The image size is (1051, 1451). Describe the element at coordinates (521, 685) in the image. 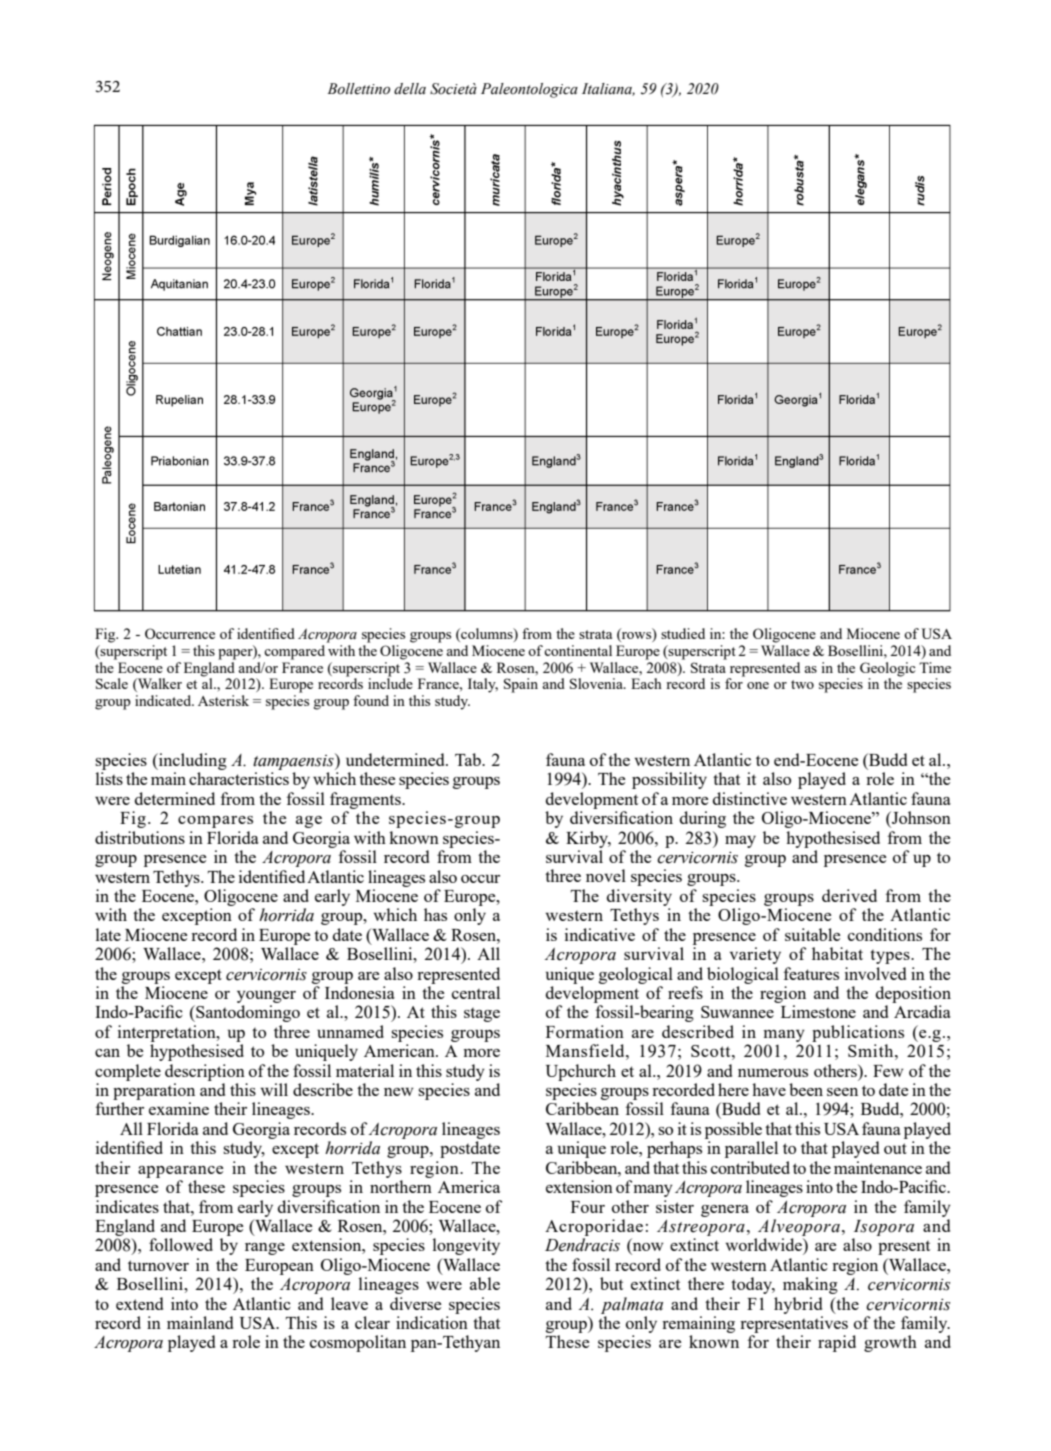

I see `Spain` at that location.
